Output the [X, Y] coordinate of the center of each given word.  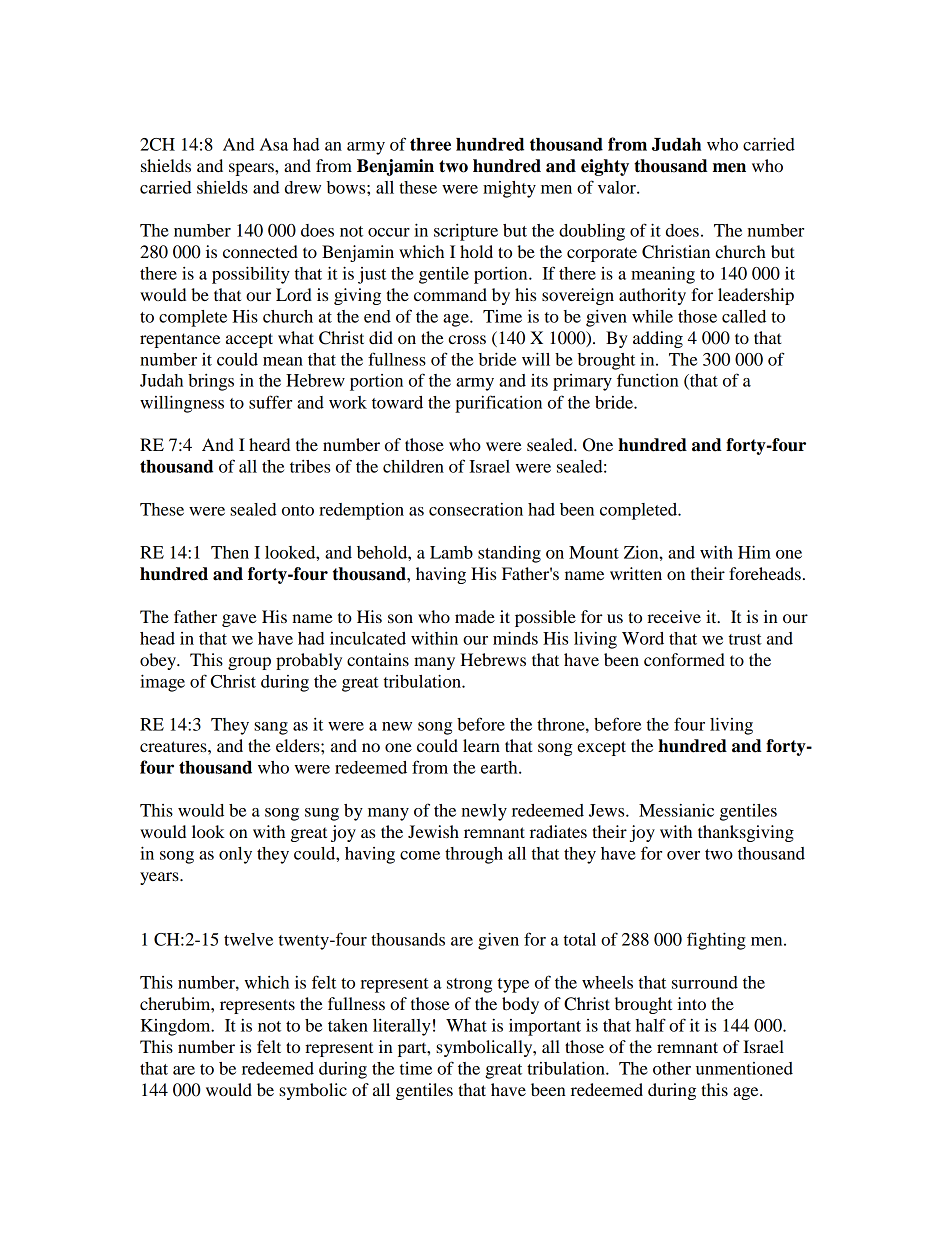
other [672, 1068]
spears [252, 169]
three [430, 144]
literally [402, 1027]
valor [618, 187]
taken [348, 1025]
